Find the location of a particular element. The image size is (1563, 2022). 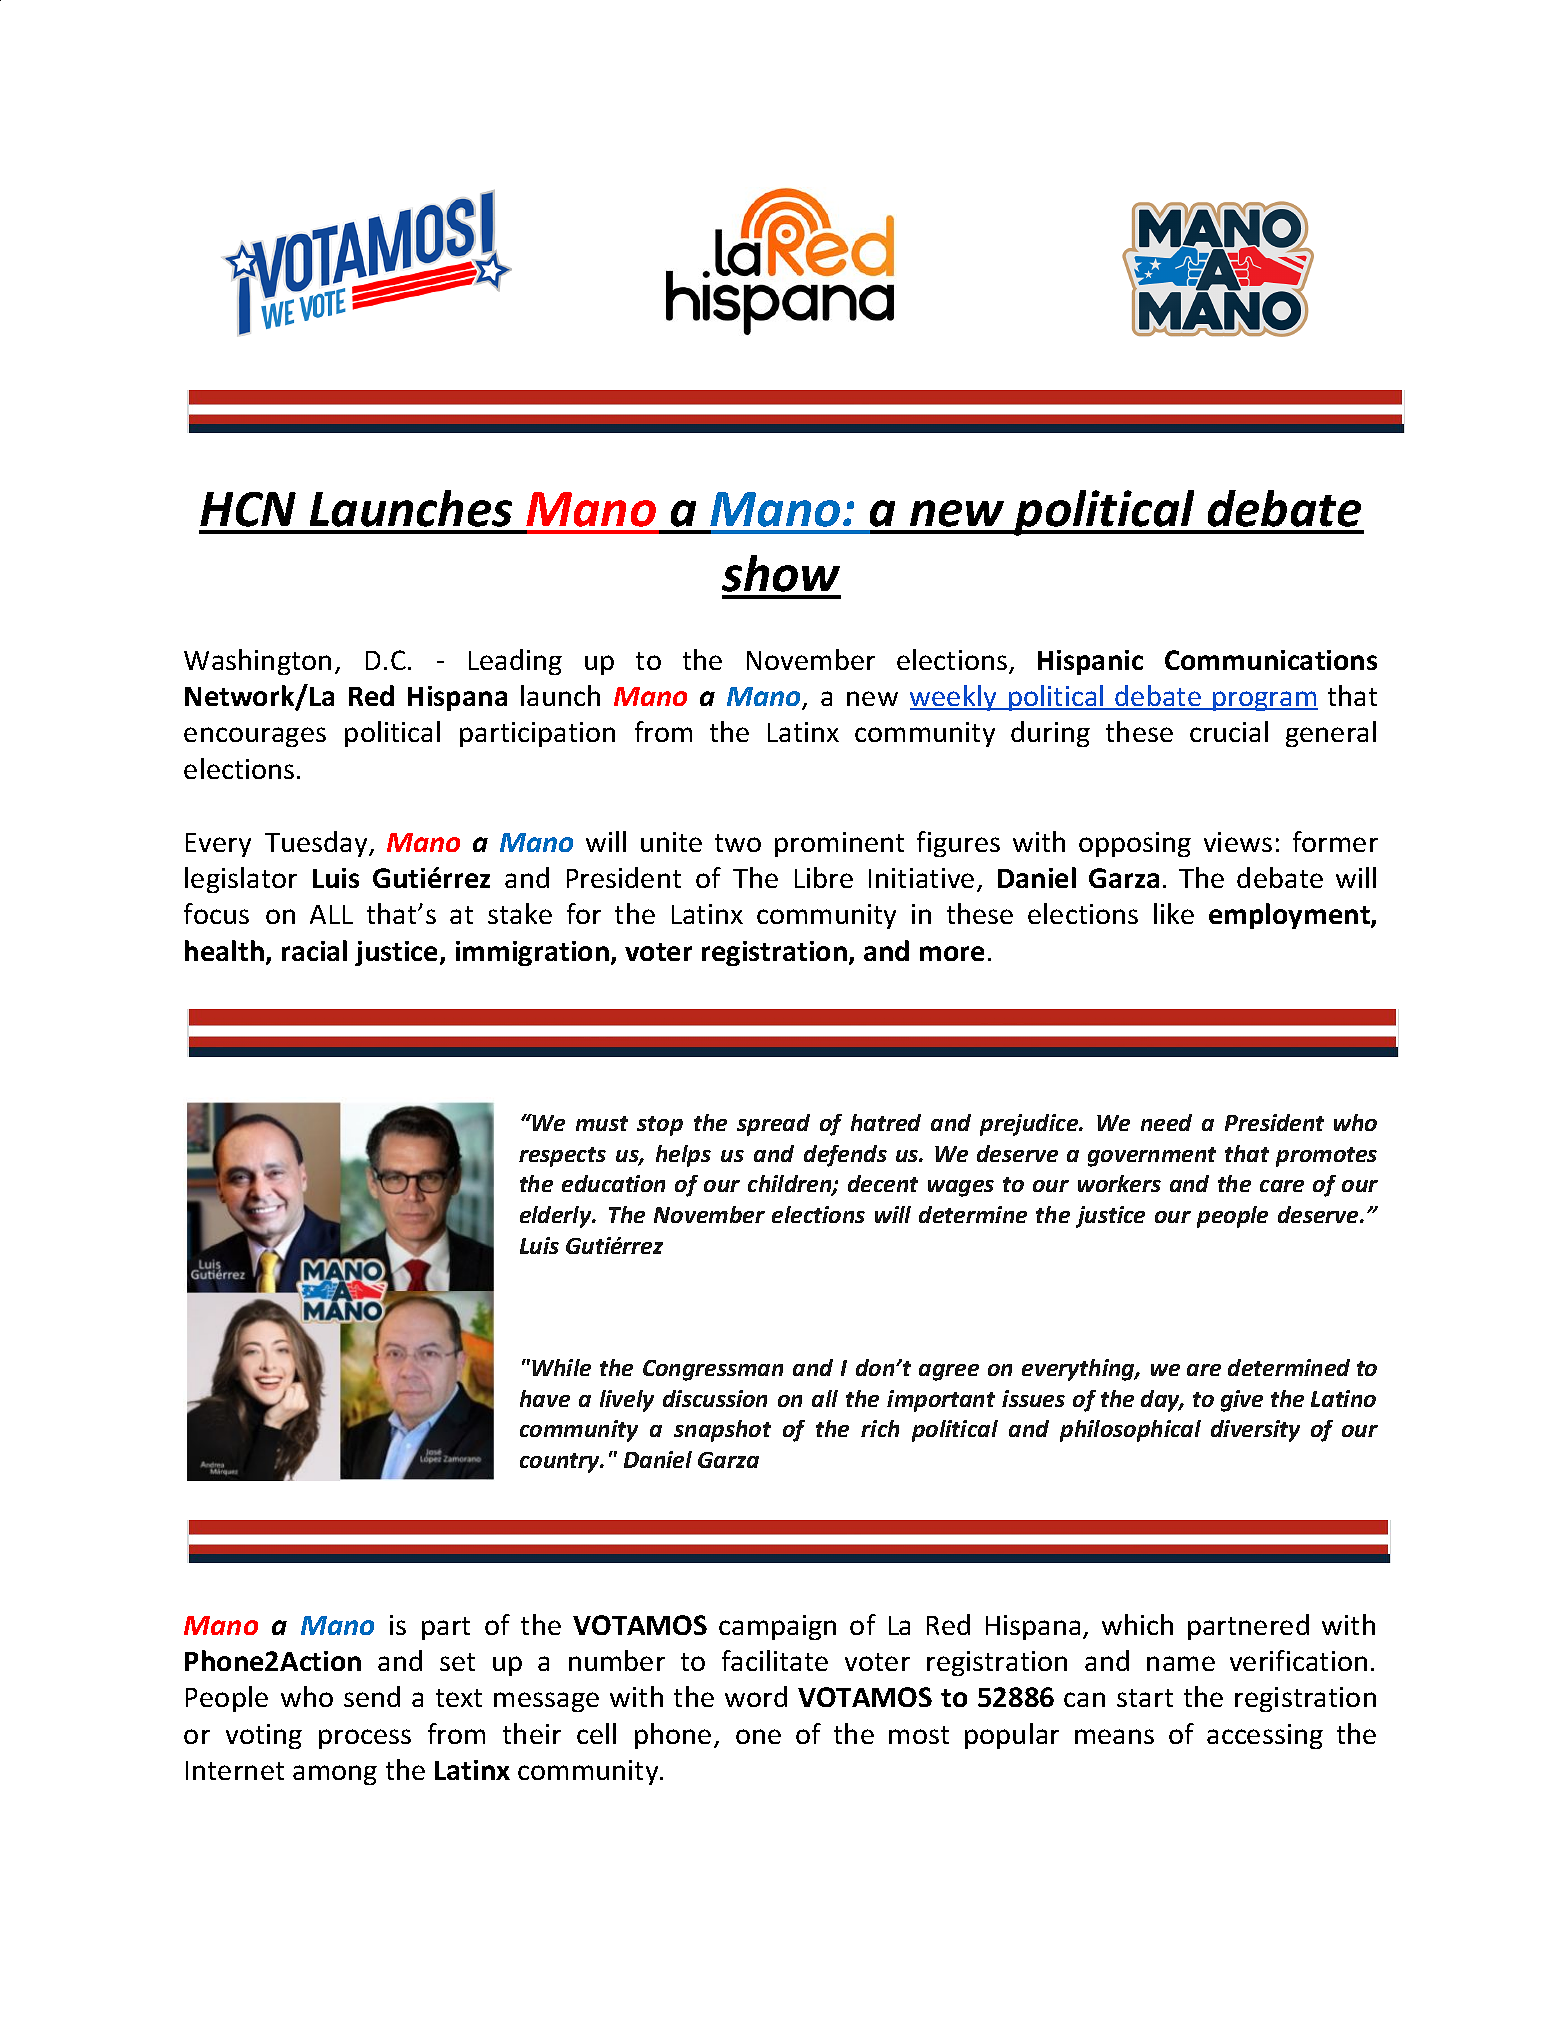

spread is located at coordinates (773, 1125).
